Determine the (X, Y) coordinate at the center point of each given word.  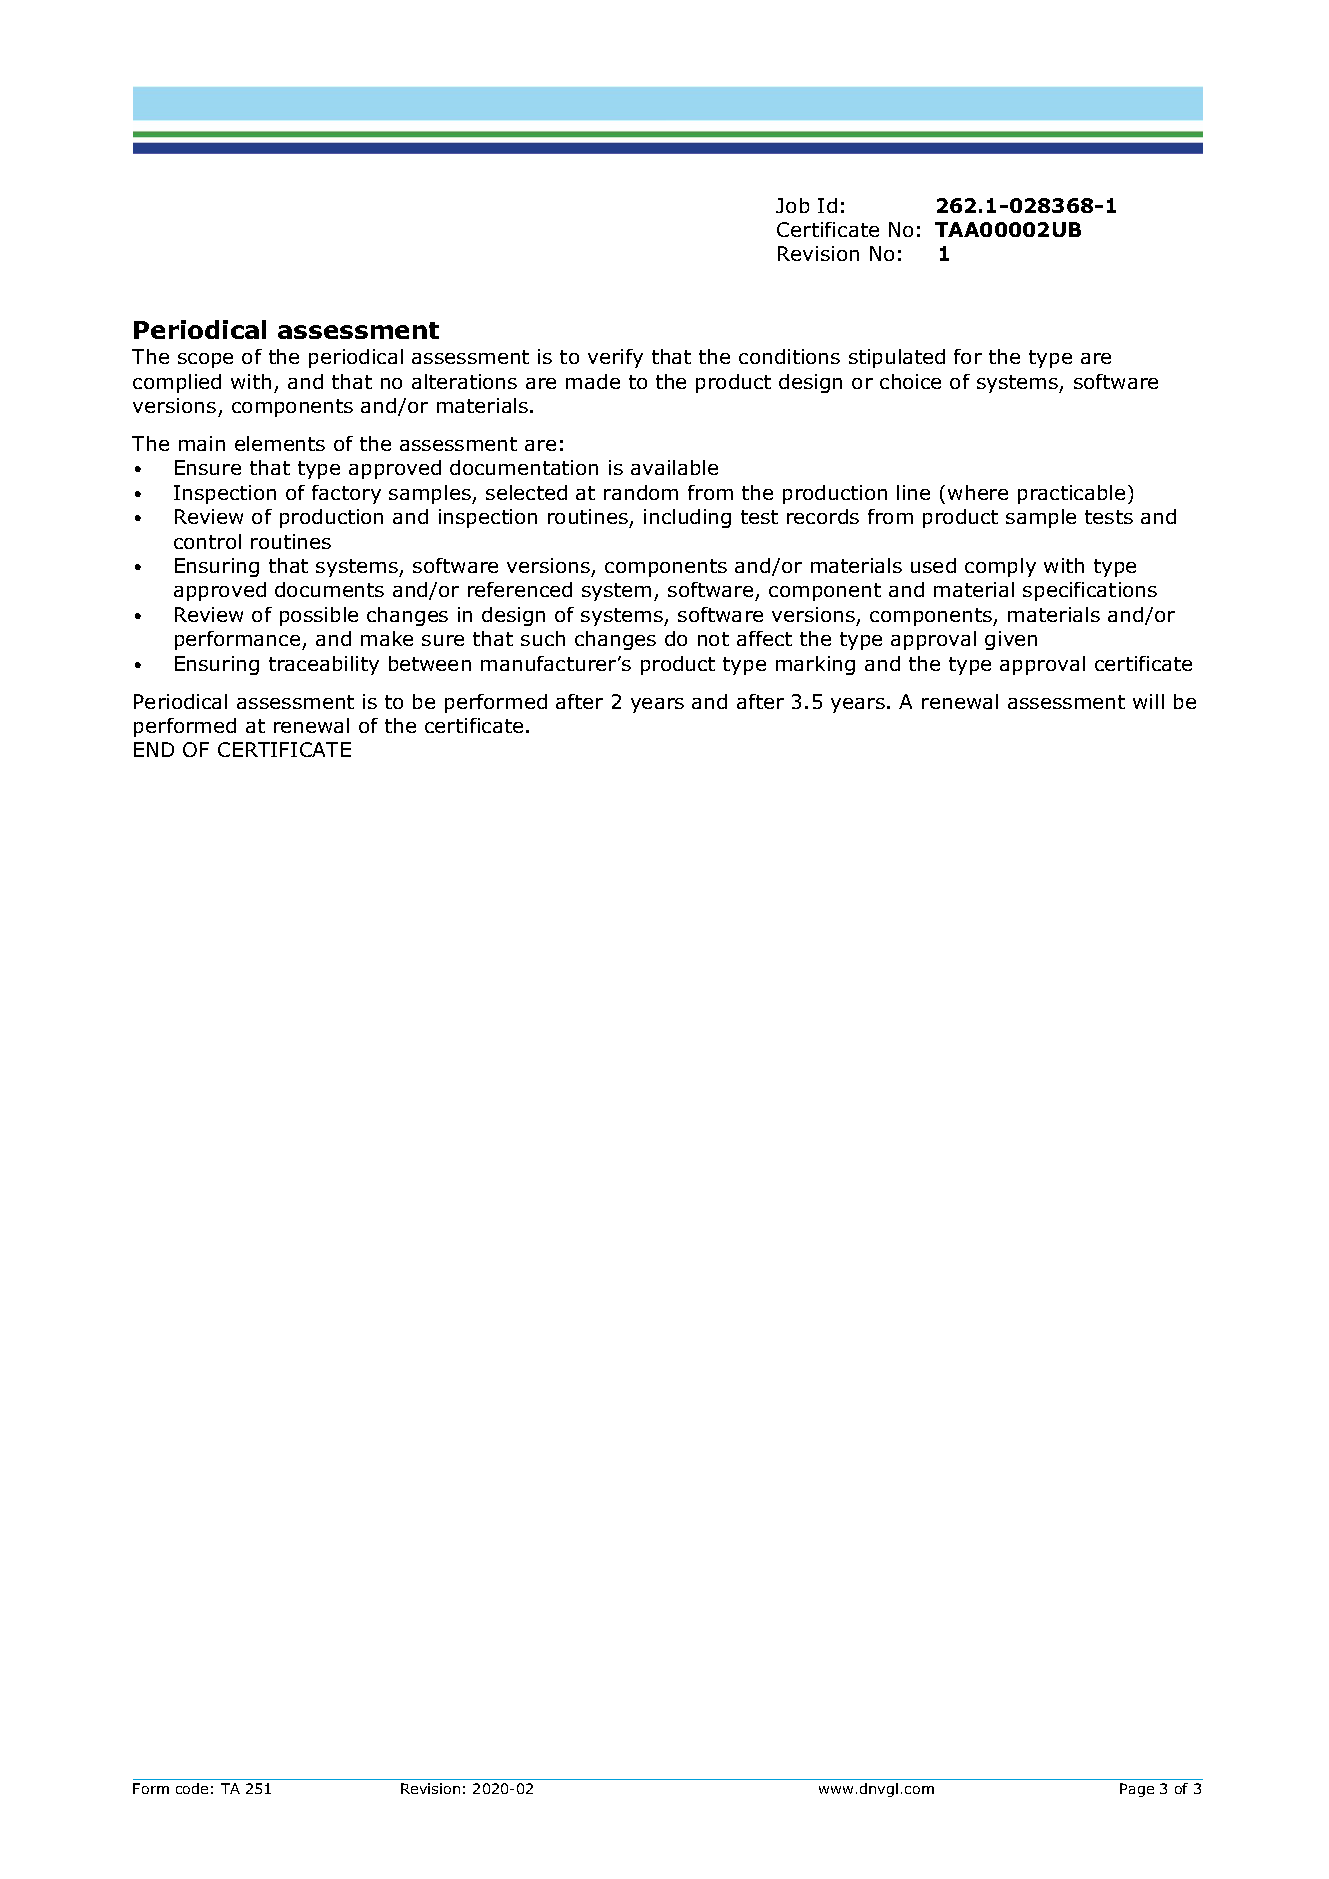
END (154, 749)
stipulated (897, 358)
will (1148, 701)
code (192, 1788)
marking (815, 665)
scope (205, 360)
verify (615, 358)
